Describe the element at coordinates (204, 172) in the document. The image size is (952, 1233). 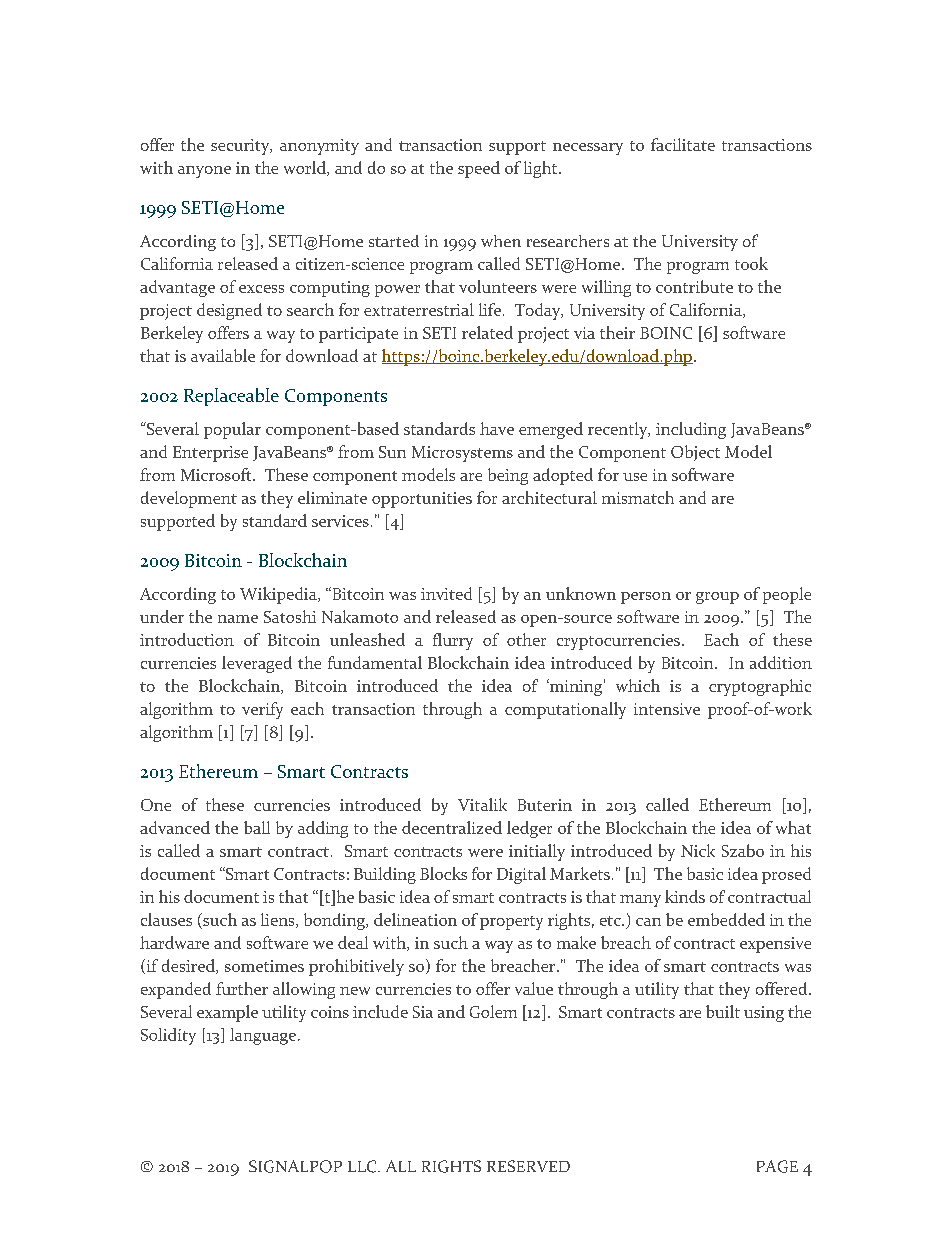
I see `anyone` at that location.
